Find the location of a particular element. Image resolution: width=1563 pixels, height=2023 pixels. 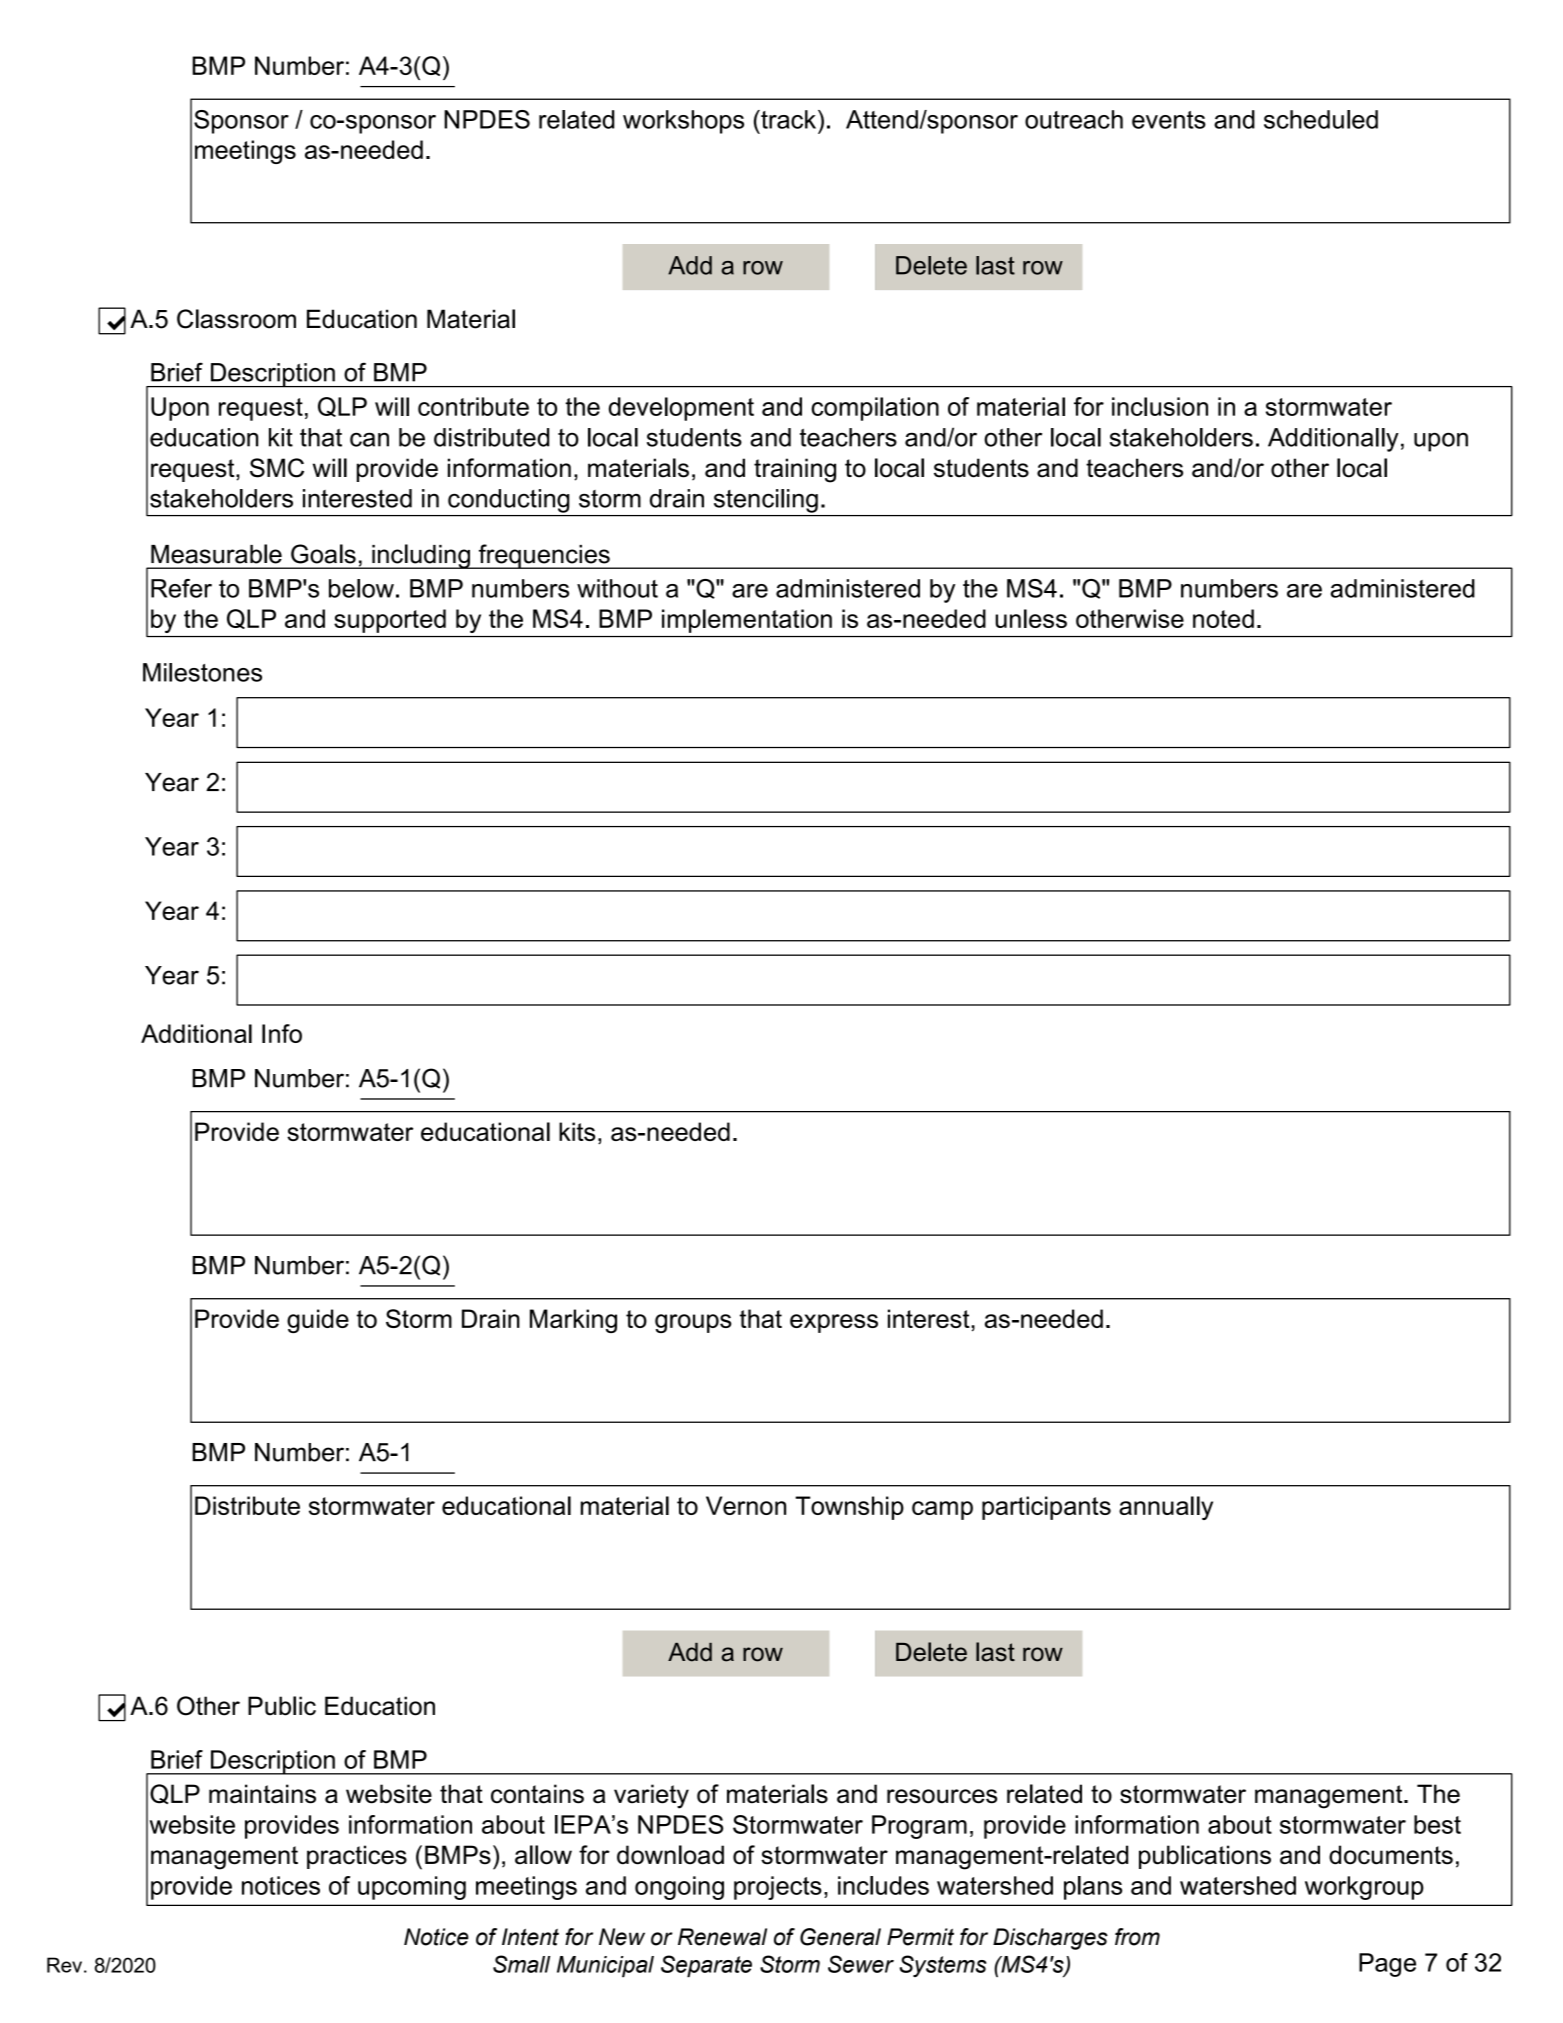

guide is located at coordinates (318, 1321).
